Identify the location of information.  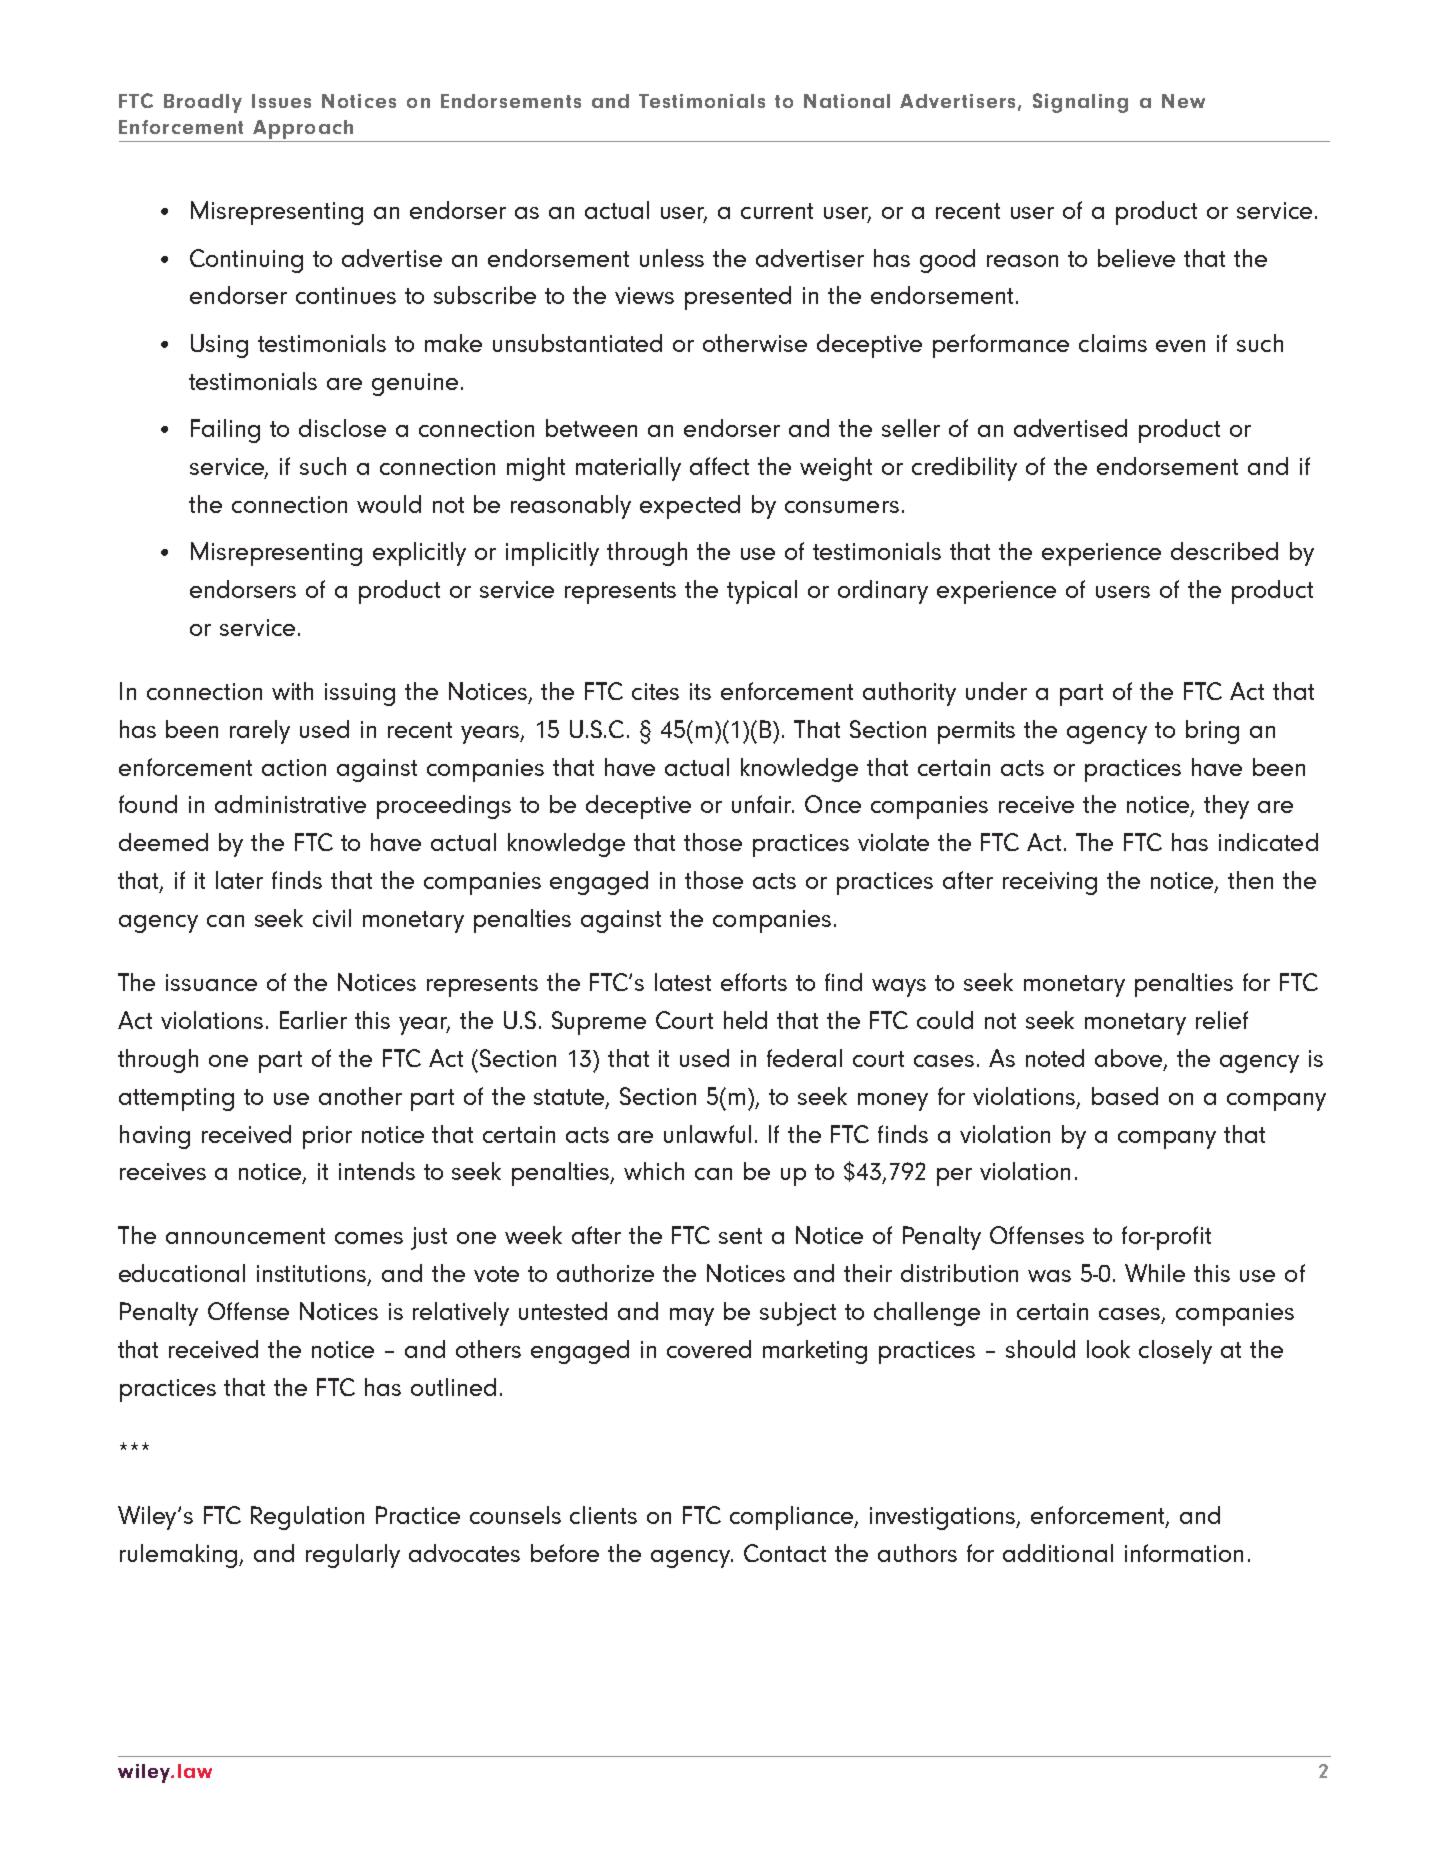
(1184, 1553).
